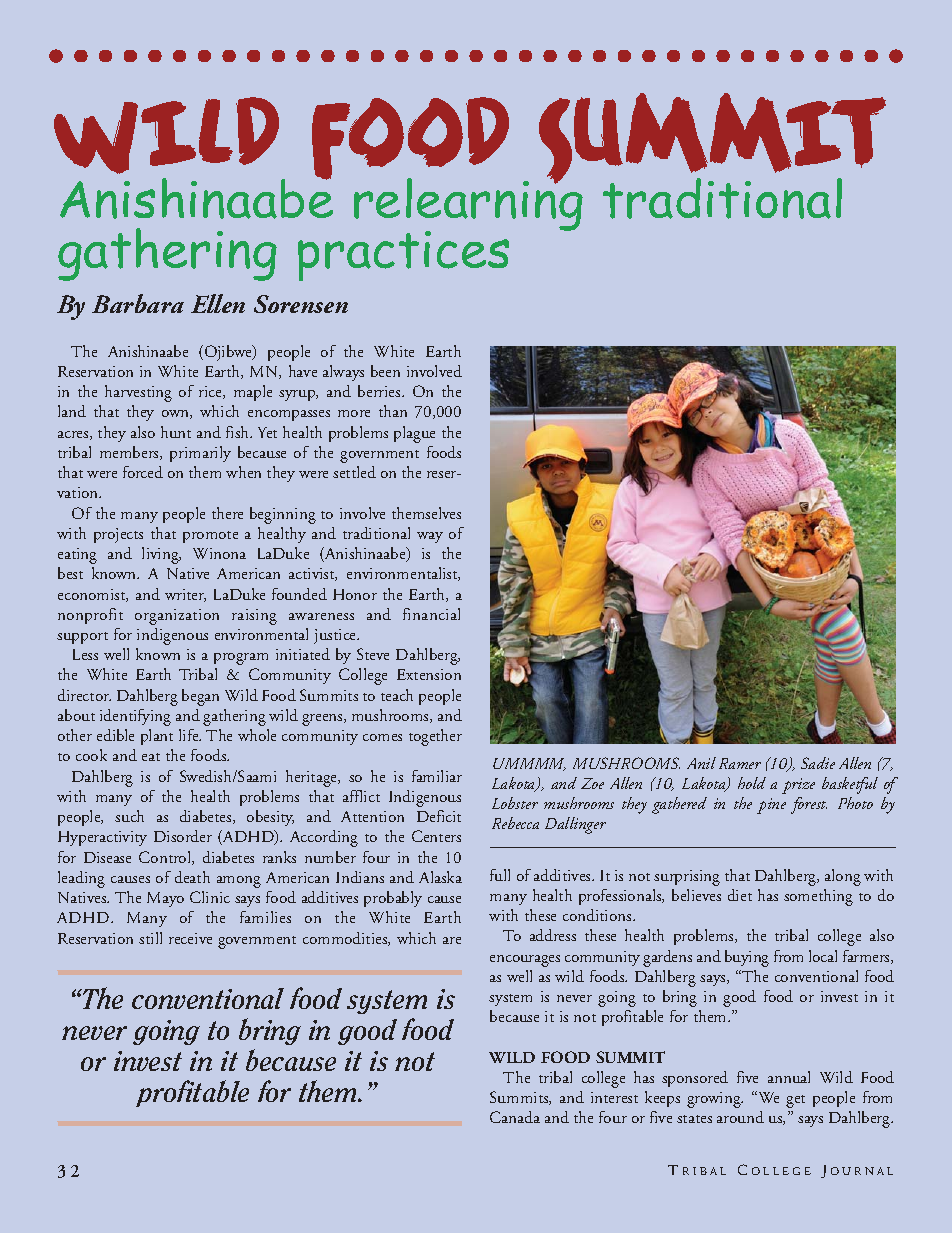 The height and width of the screenshot is (1233, 952). Describe the element at coordinates (190, 938) in the screenshot. I see `receive` at that location.
